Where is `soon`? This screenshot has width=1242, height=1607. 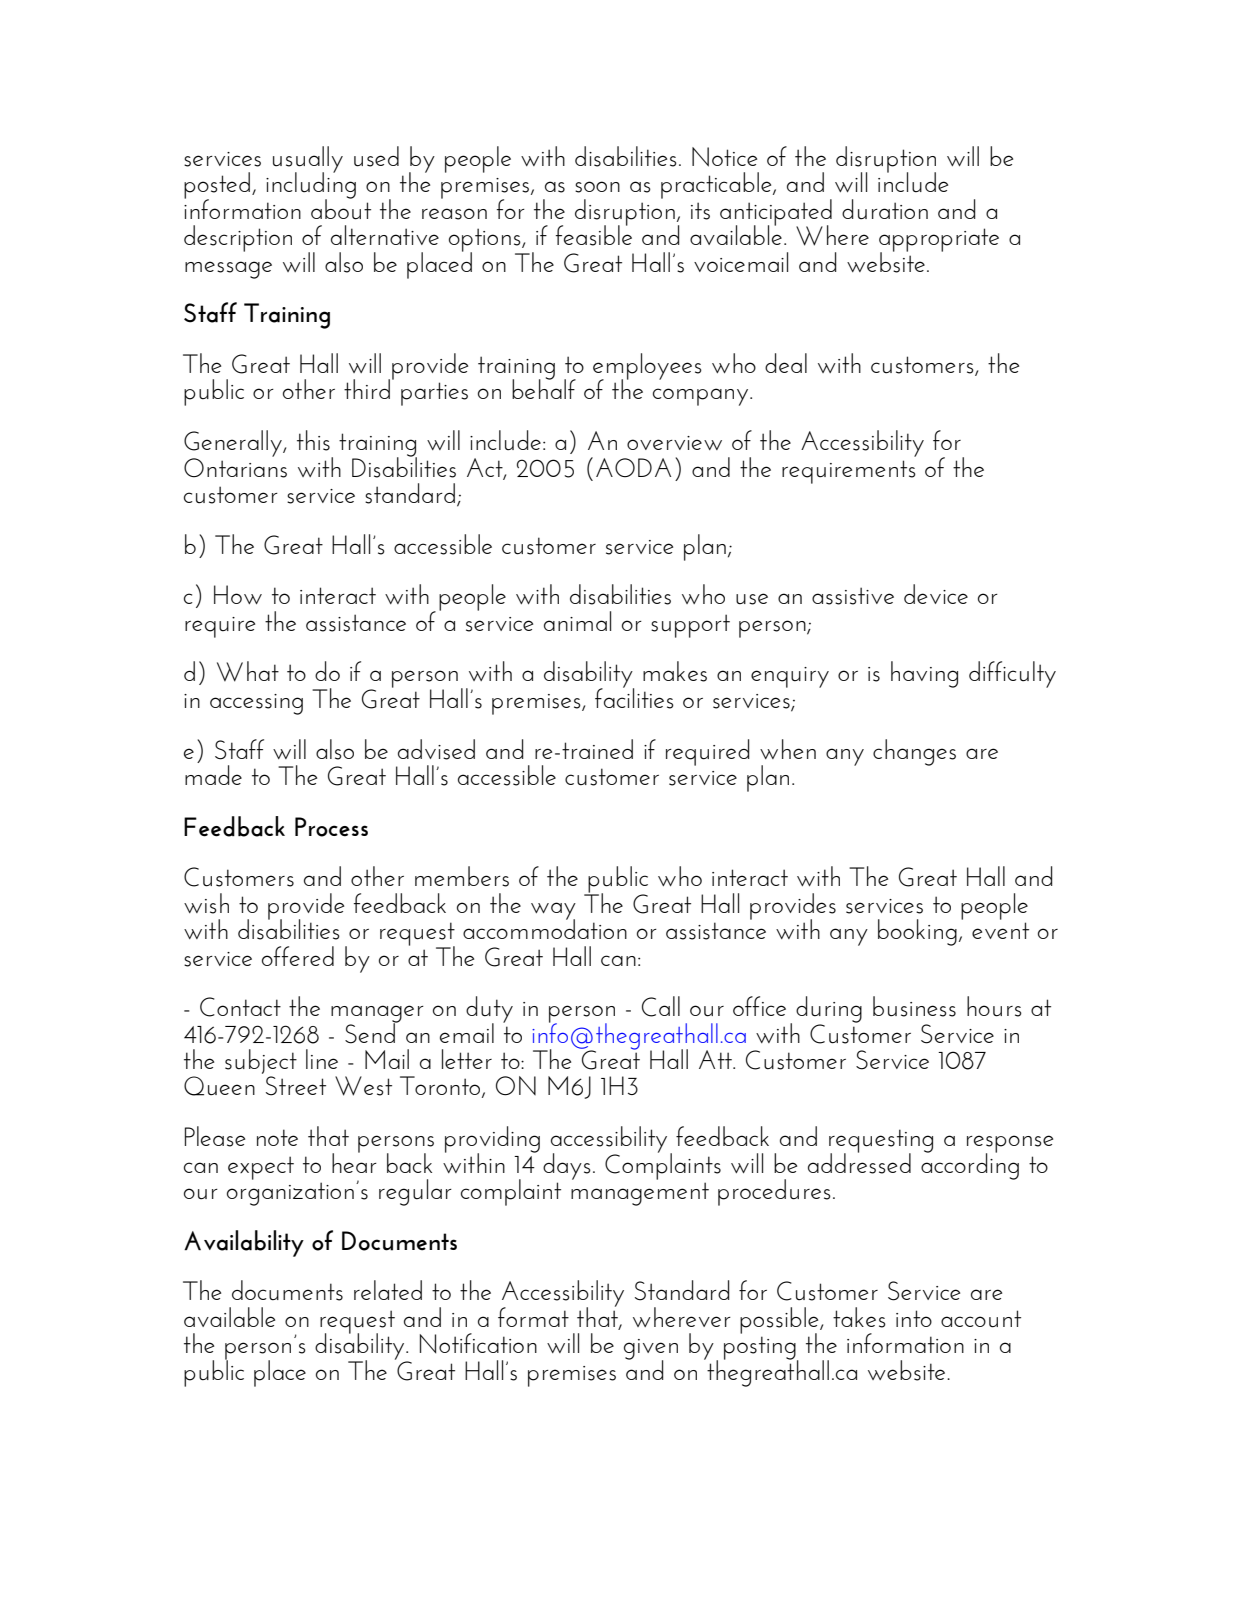 soon is located at coordinates (597, 187).
